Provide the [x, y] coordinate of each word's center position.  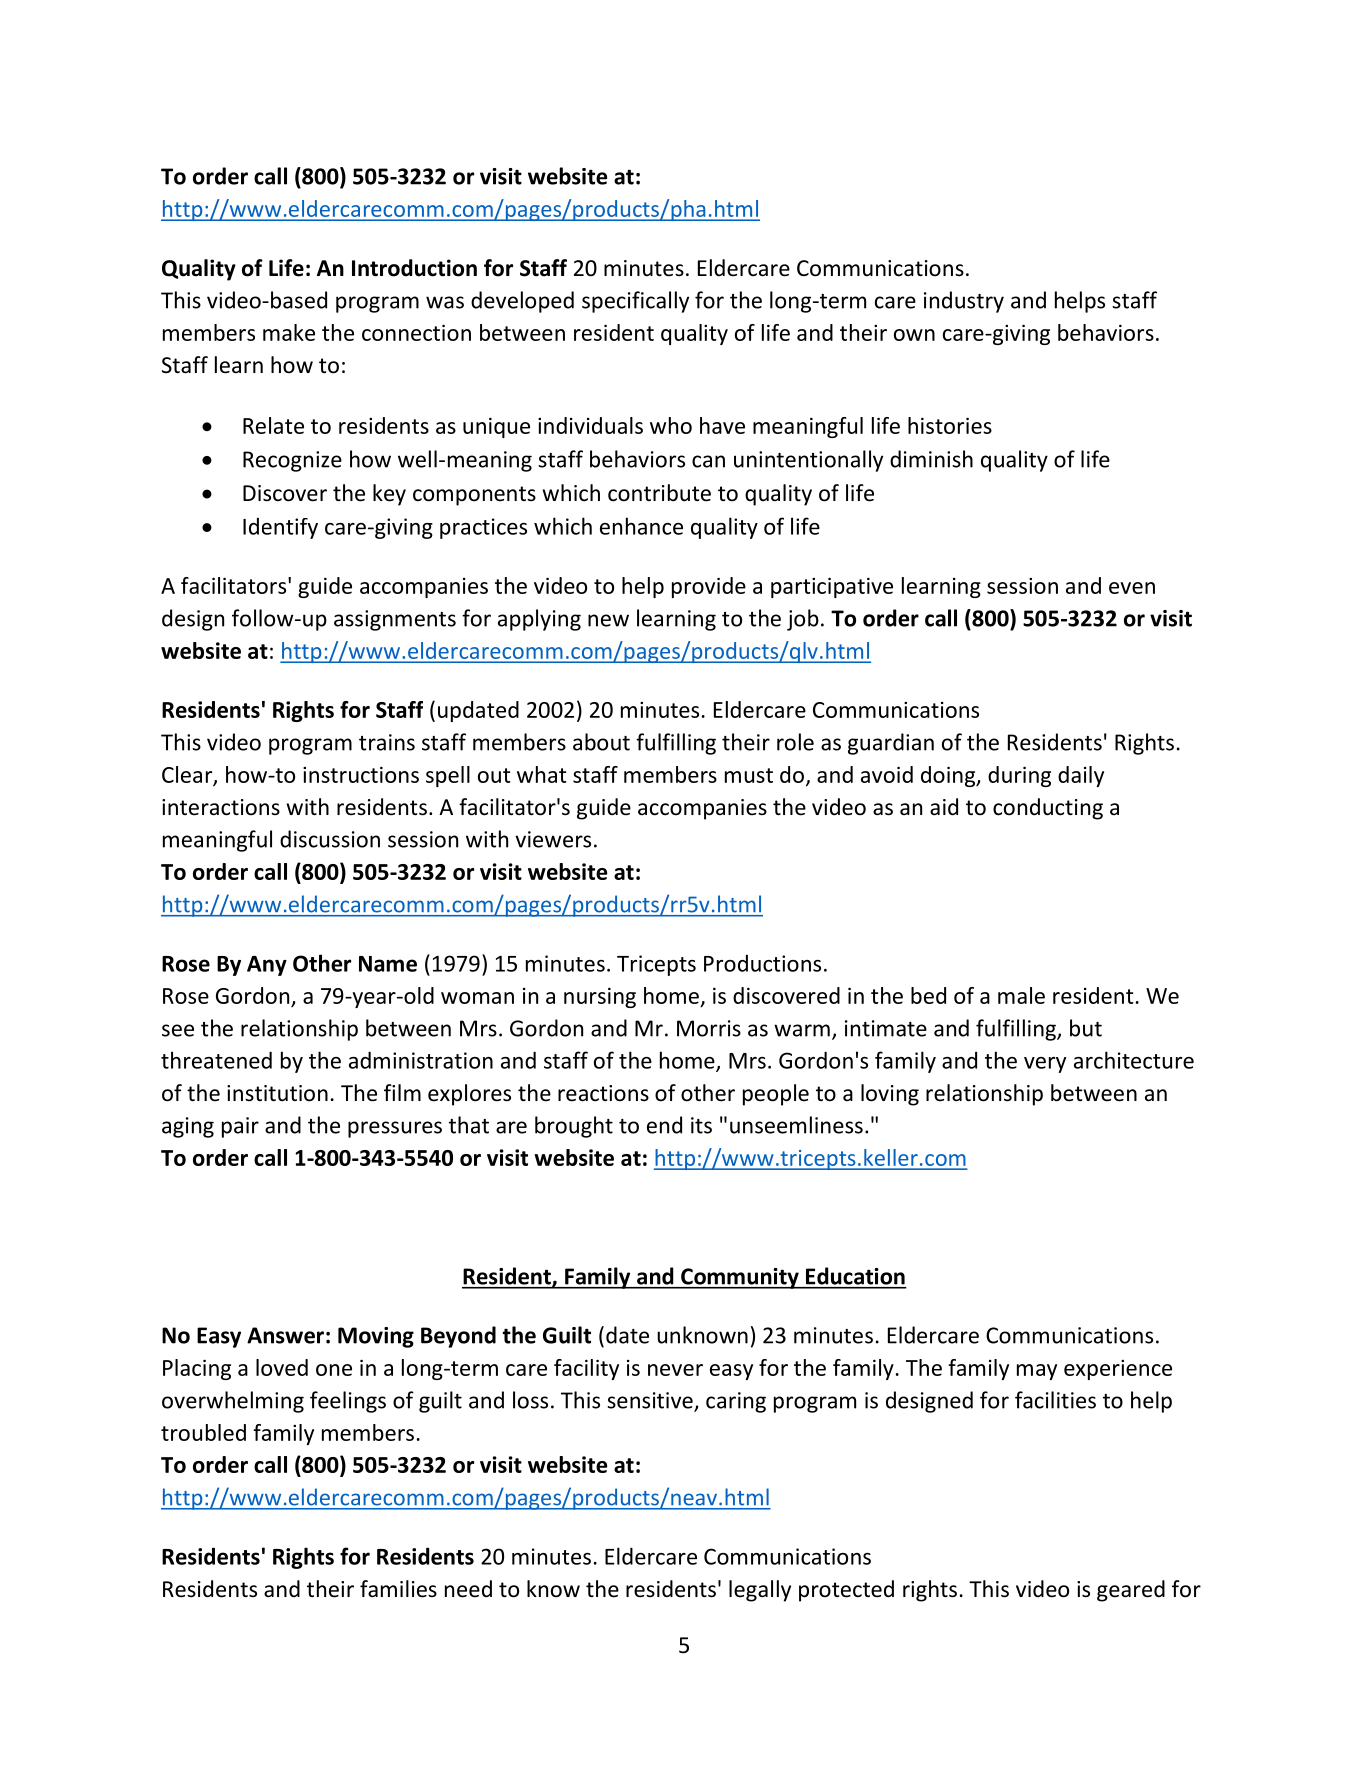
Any [267, 966]
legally [760, 1591]
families [398, 1589]
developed [522, 302]
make [289, 332]
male [1021, 995]
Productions [762, 963]
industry [964, 302]
